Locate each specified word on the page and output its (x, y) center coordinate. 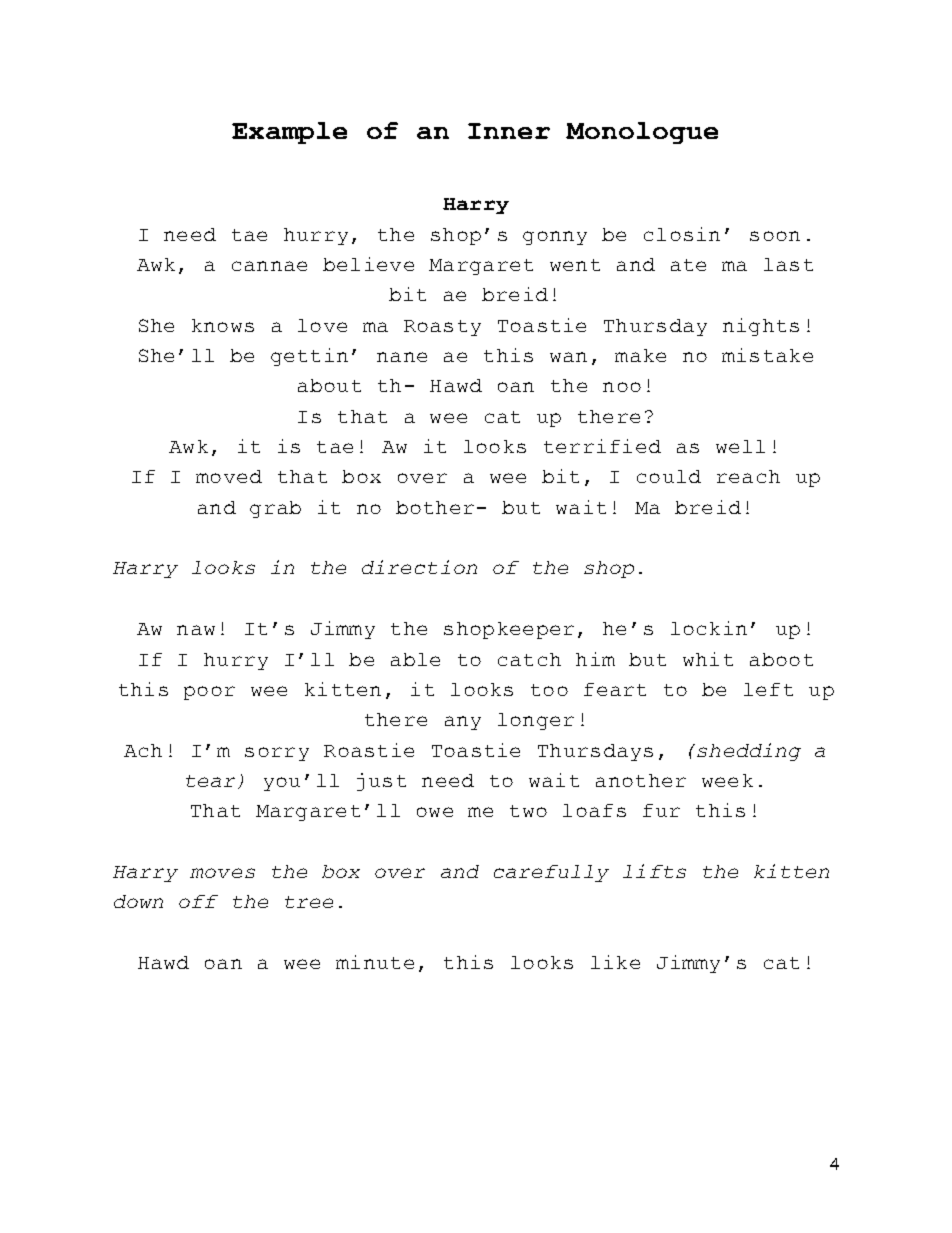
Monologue (642, 133)
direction (419, 567)
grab (275, 509)
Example (289, 133)
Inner (509, 131)
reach (748, 476)
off (198, 901)
